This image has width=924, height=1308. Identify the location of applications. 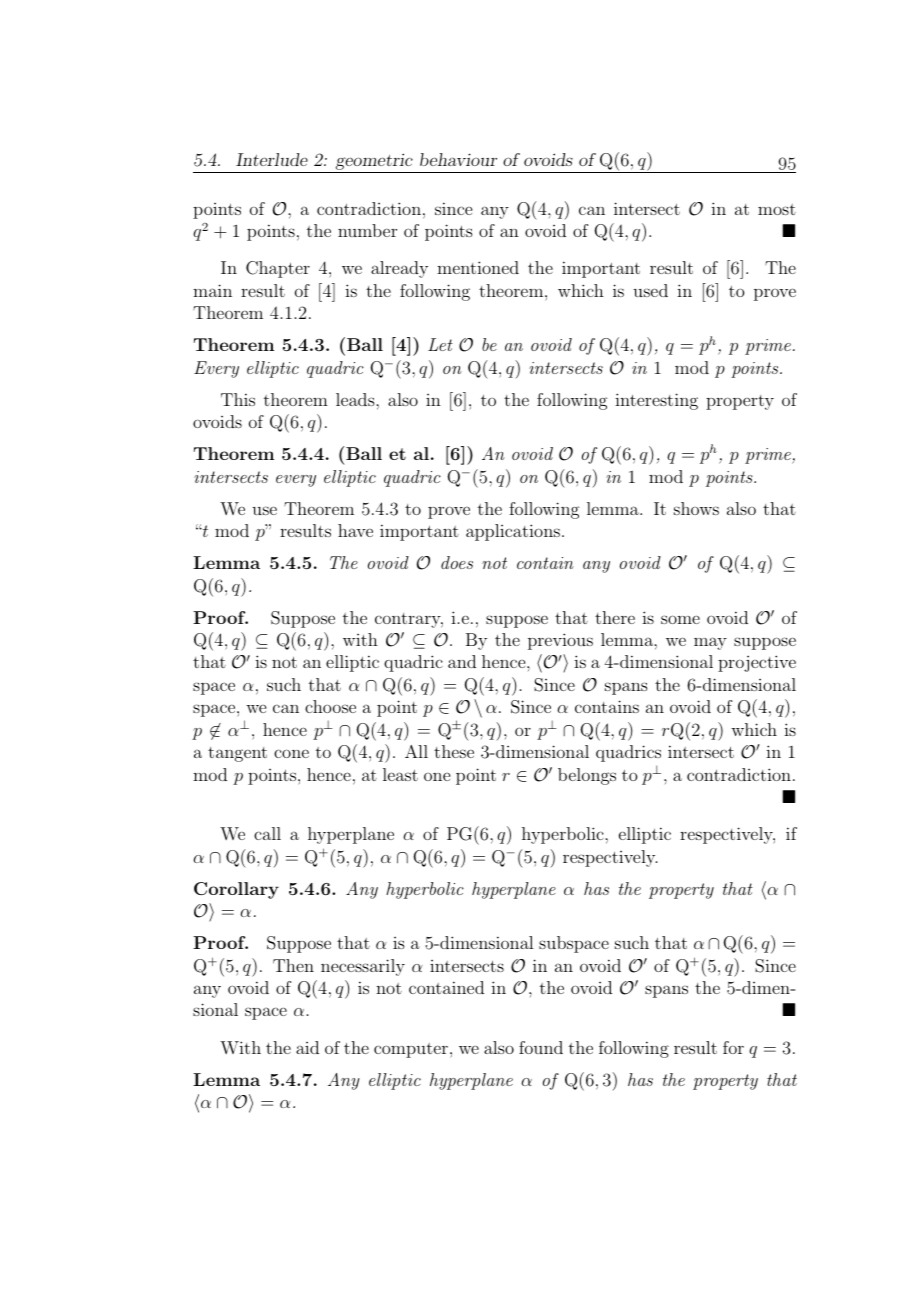
(513, 532).
